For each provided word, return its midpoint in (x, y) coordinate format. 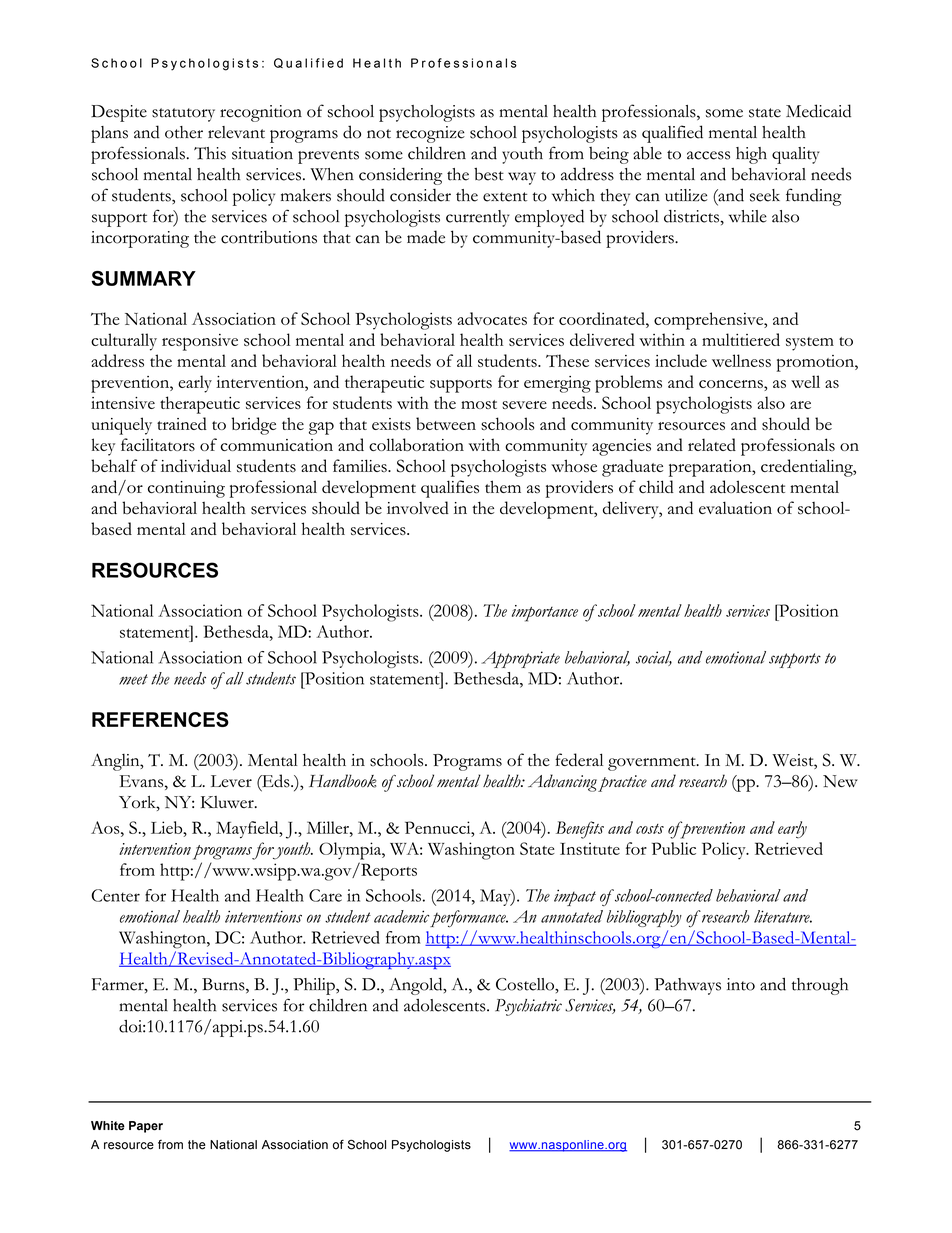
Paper (146, 1127)
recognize (430, 134)
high (751, 155)
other (184, 132)
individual (196, 465)
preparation (711, 468)
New (840, 781)
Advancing (562, 783)
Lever (231, 781)
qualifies (450, 489)
